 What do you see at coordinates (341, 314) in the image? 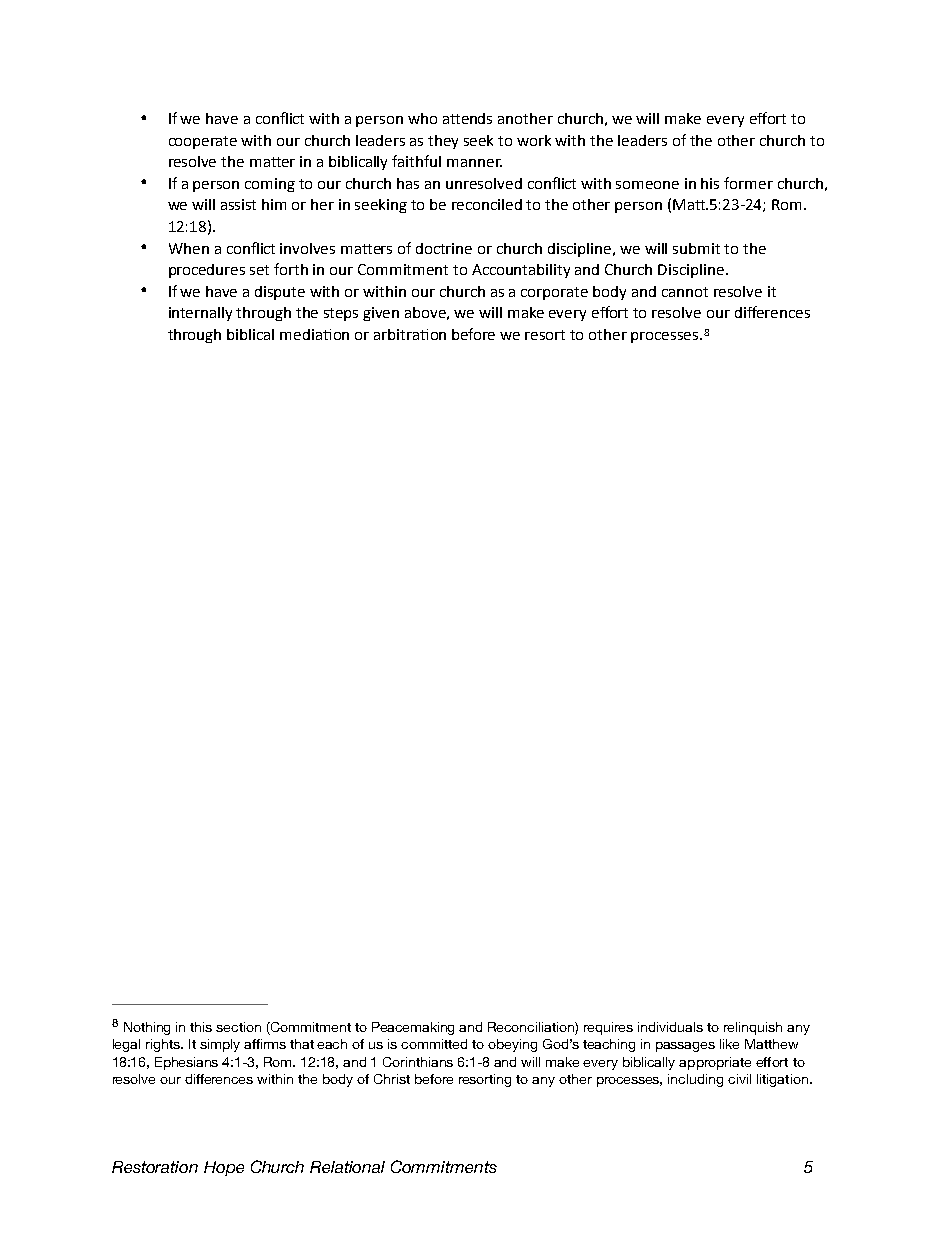
I see `steps` at bounding box center [341, 314].
